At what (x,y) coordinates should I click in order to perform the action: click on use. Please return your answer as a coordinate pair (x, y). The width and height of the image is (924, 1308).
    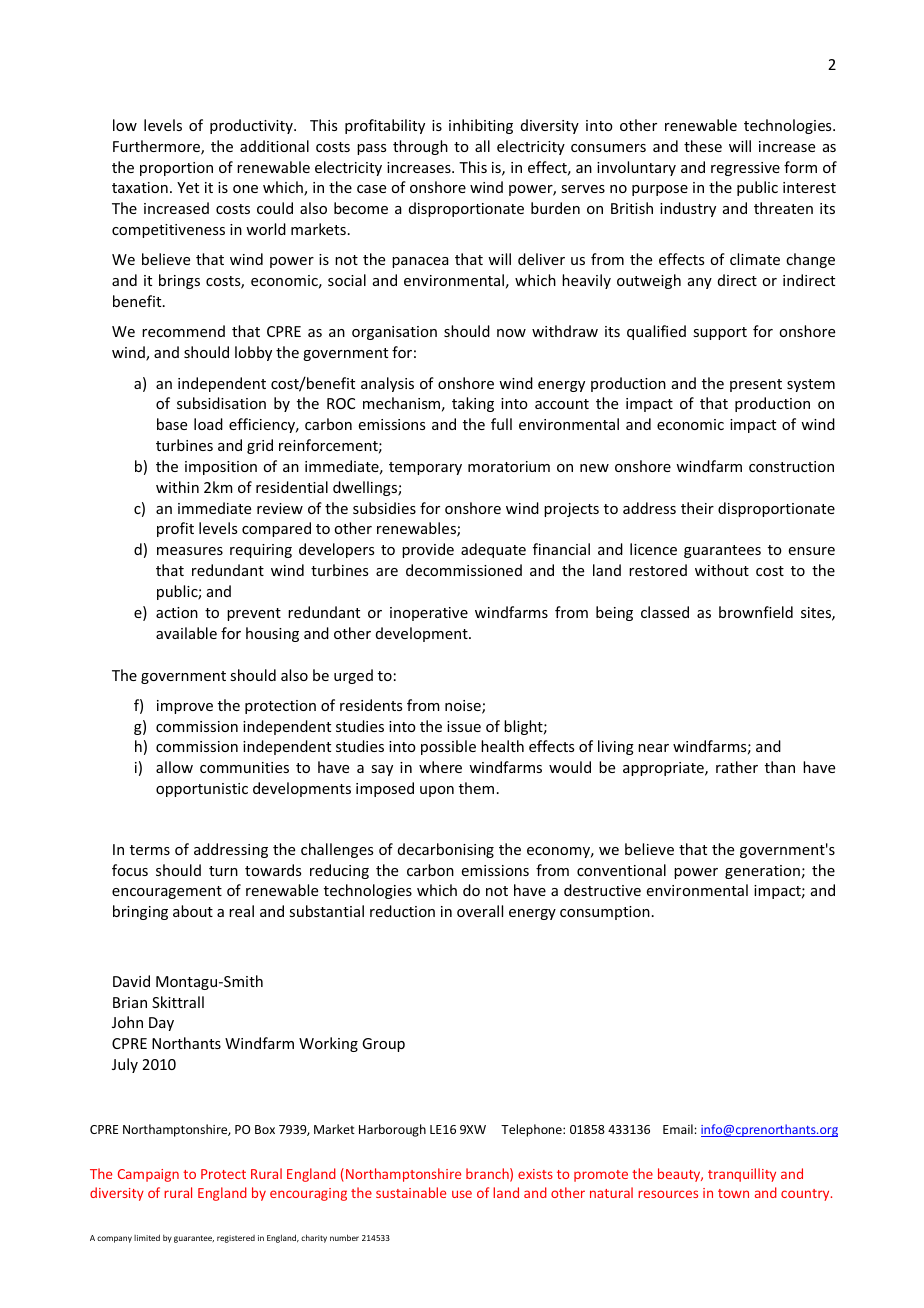
    Looking at the image, I should click on (462, 1194).
